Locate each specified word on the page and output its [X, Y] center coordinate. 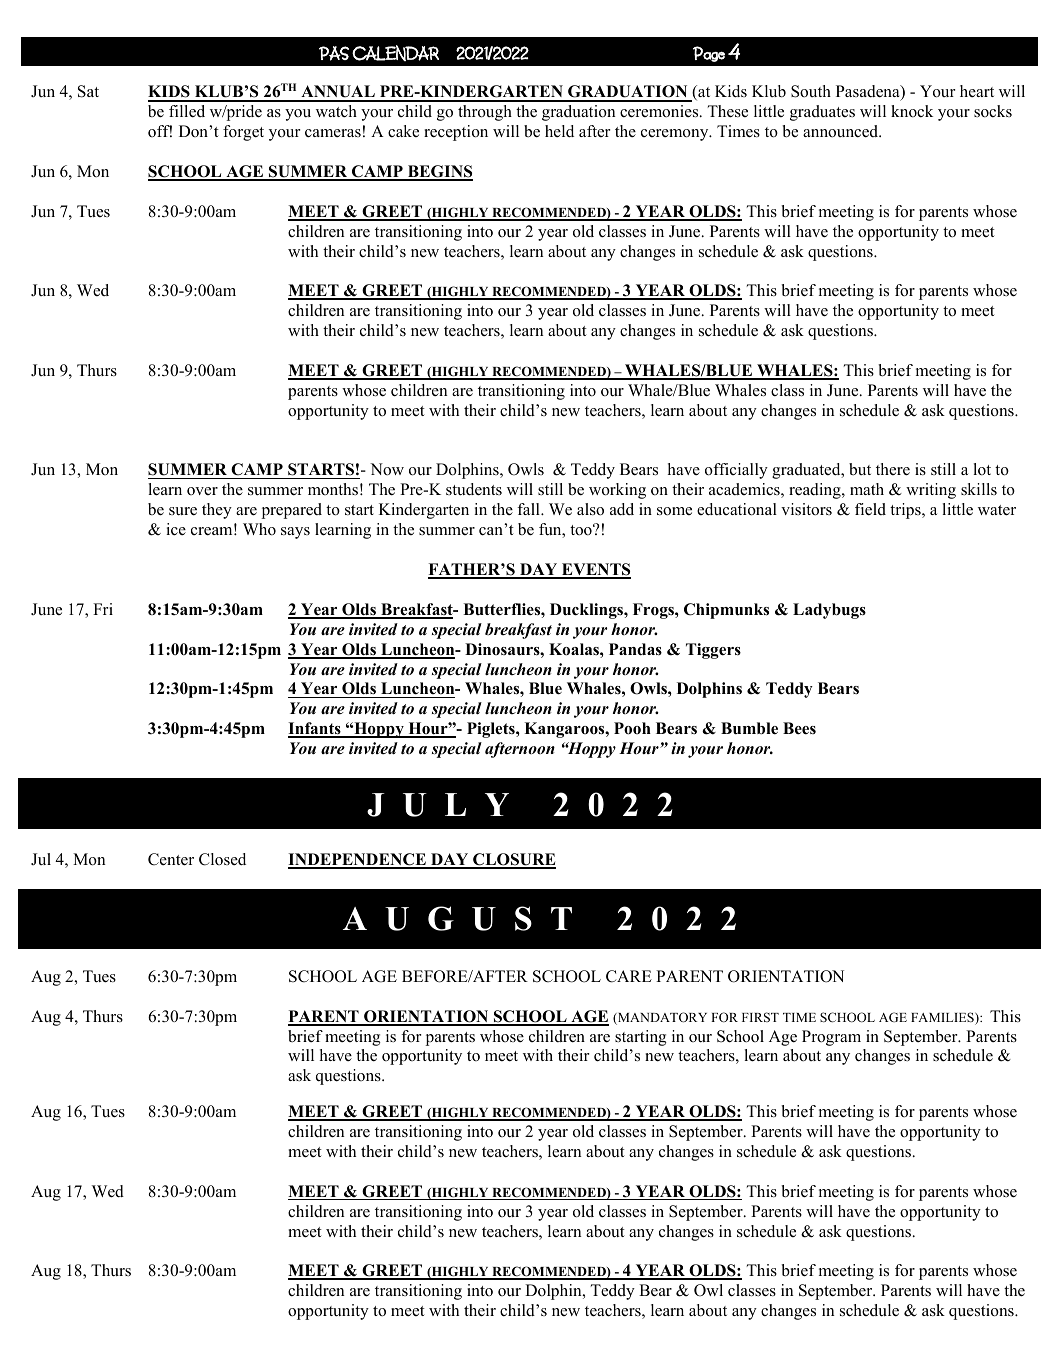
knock [912, 111]
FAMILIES [943, 1018]
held [559, 131]
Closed [222, 859]
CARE [629, 976]
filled [187, 111]
